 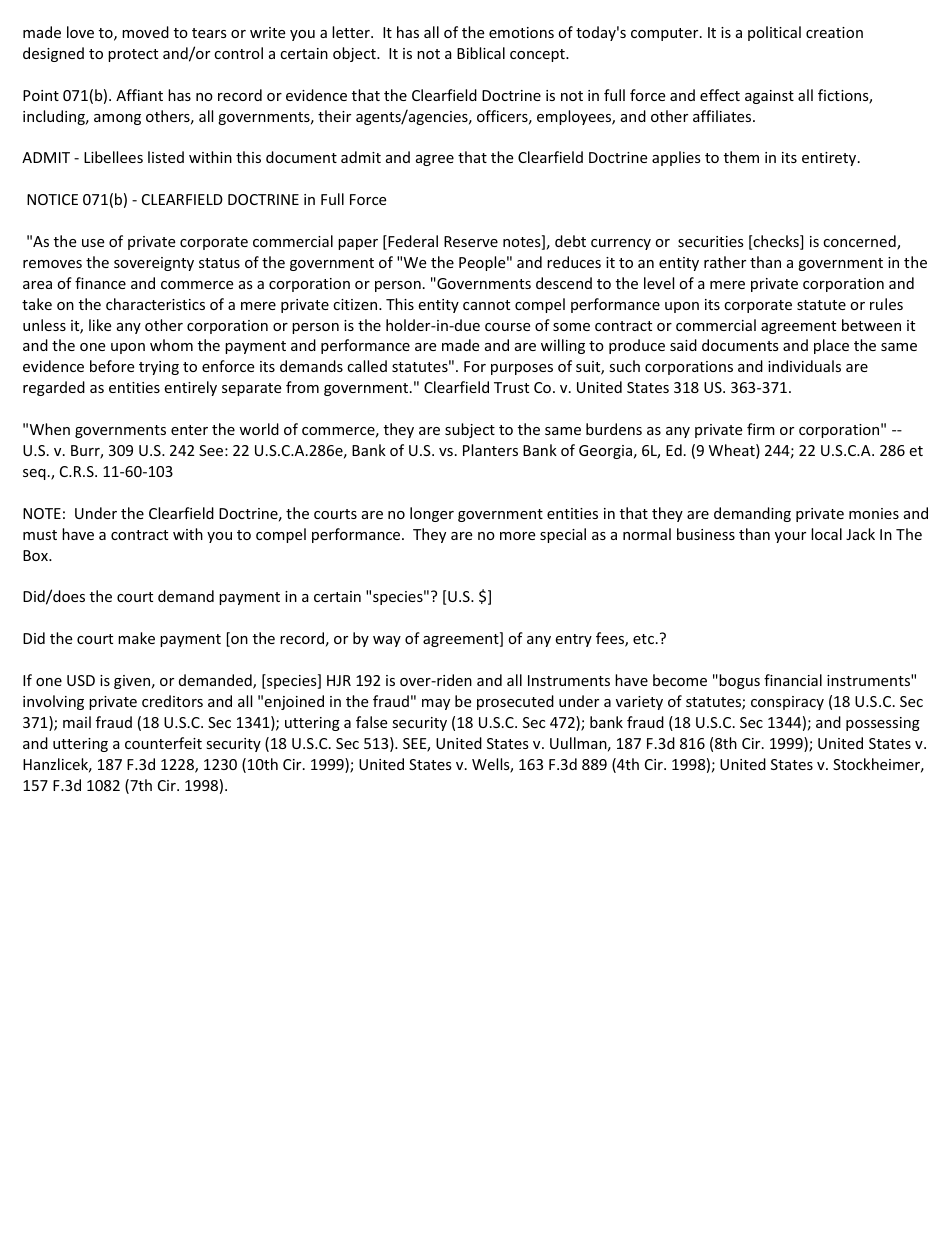 I want to click on use, so click(x=93, y=243).
